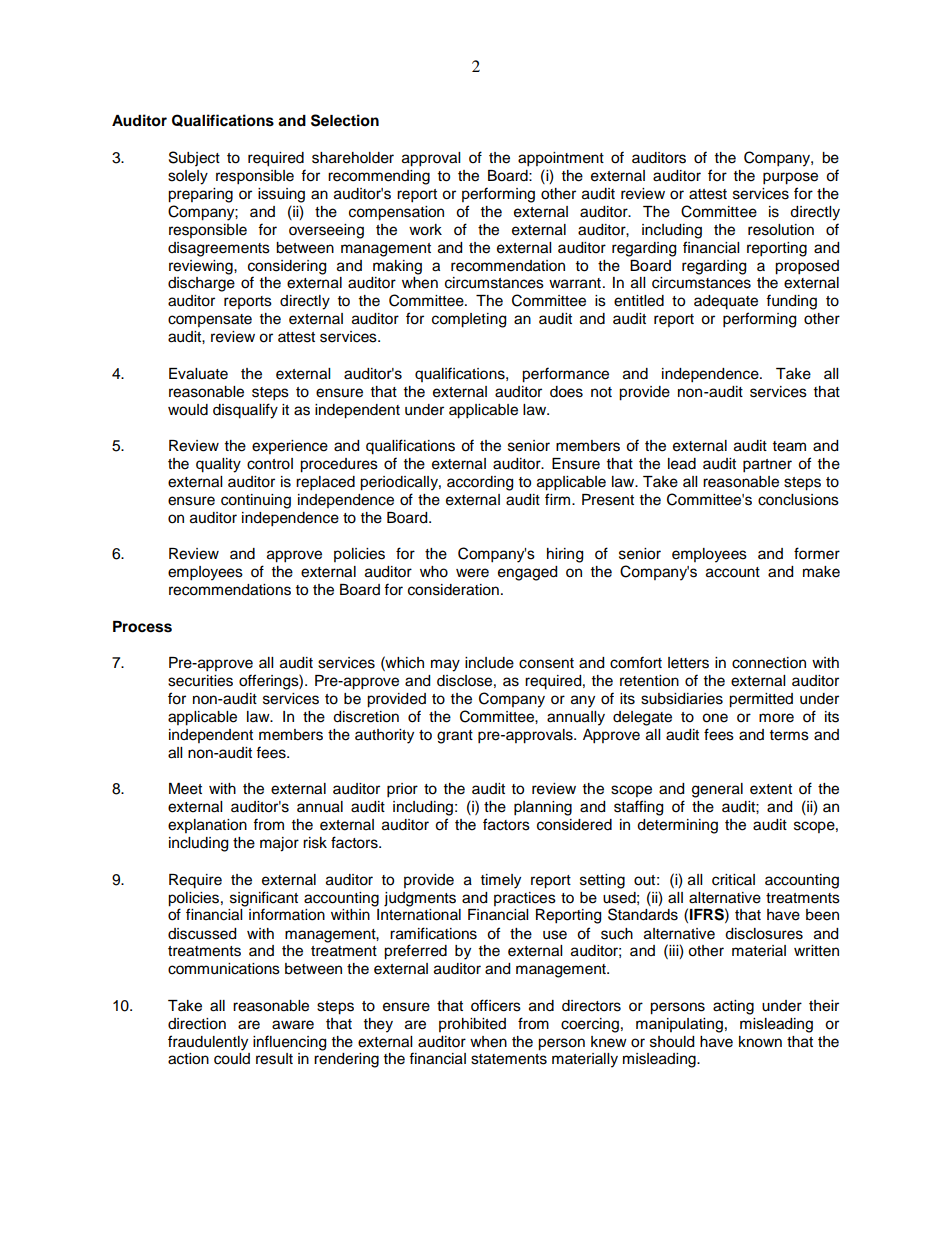 Image resolution: width=952 pixels, height=1233 pixels. Describe the element at coordinates (543, 808) in the screenshot. I see `planning` at that location.
